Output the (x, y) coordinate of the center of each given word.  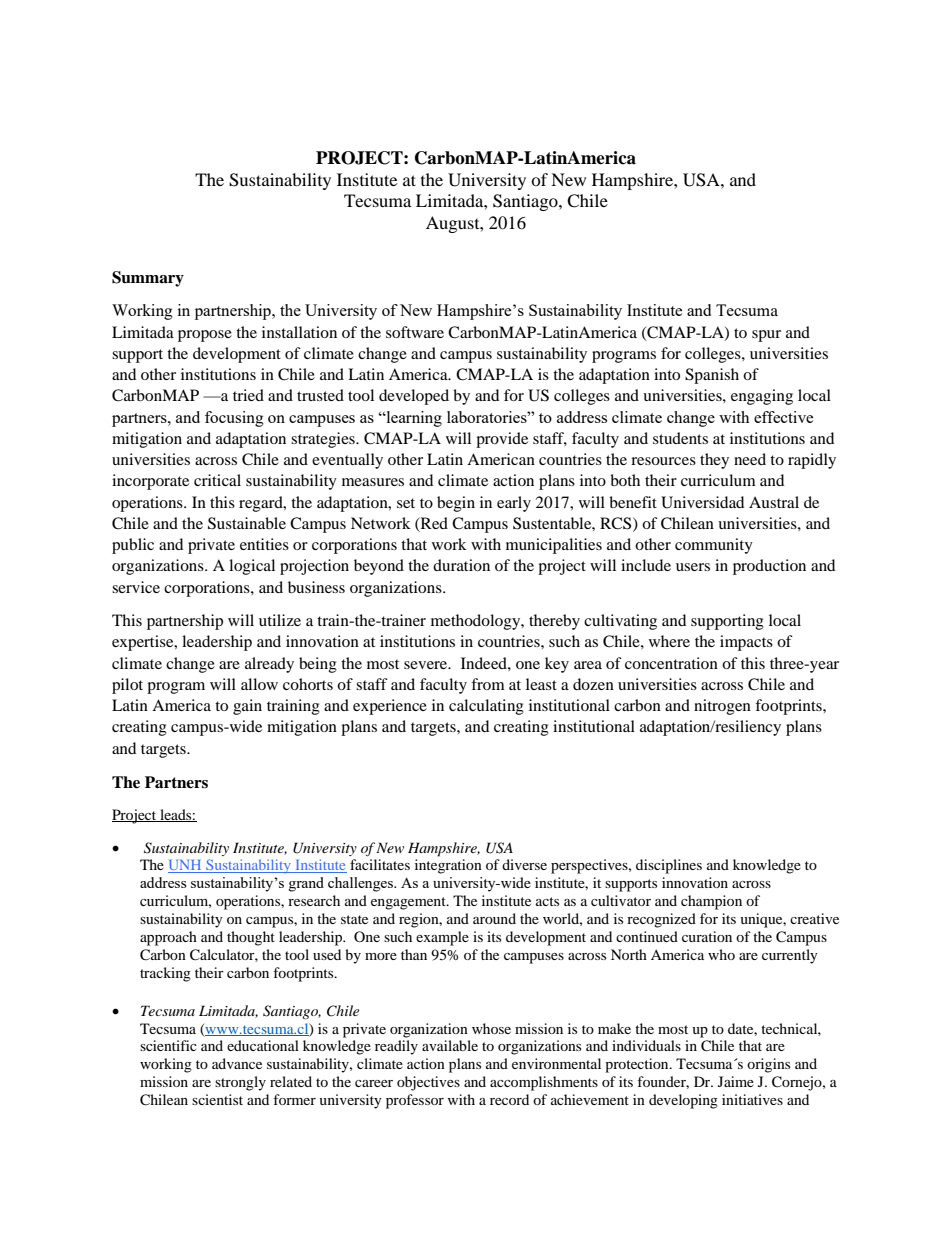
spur (766, 336)
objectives (428, 1083)
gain (247, 707)
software (415, 332)
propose (205, 336)
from (488, 684)
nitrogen (722, 707)
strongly (240, 1083)
